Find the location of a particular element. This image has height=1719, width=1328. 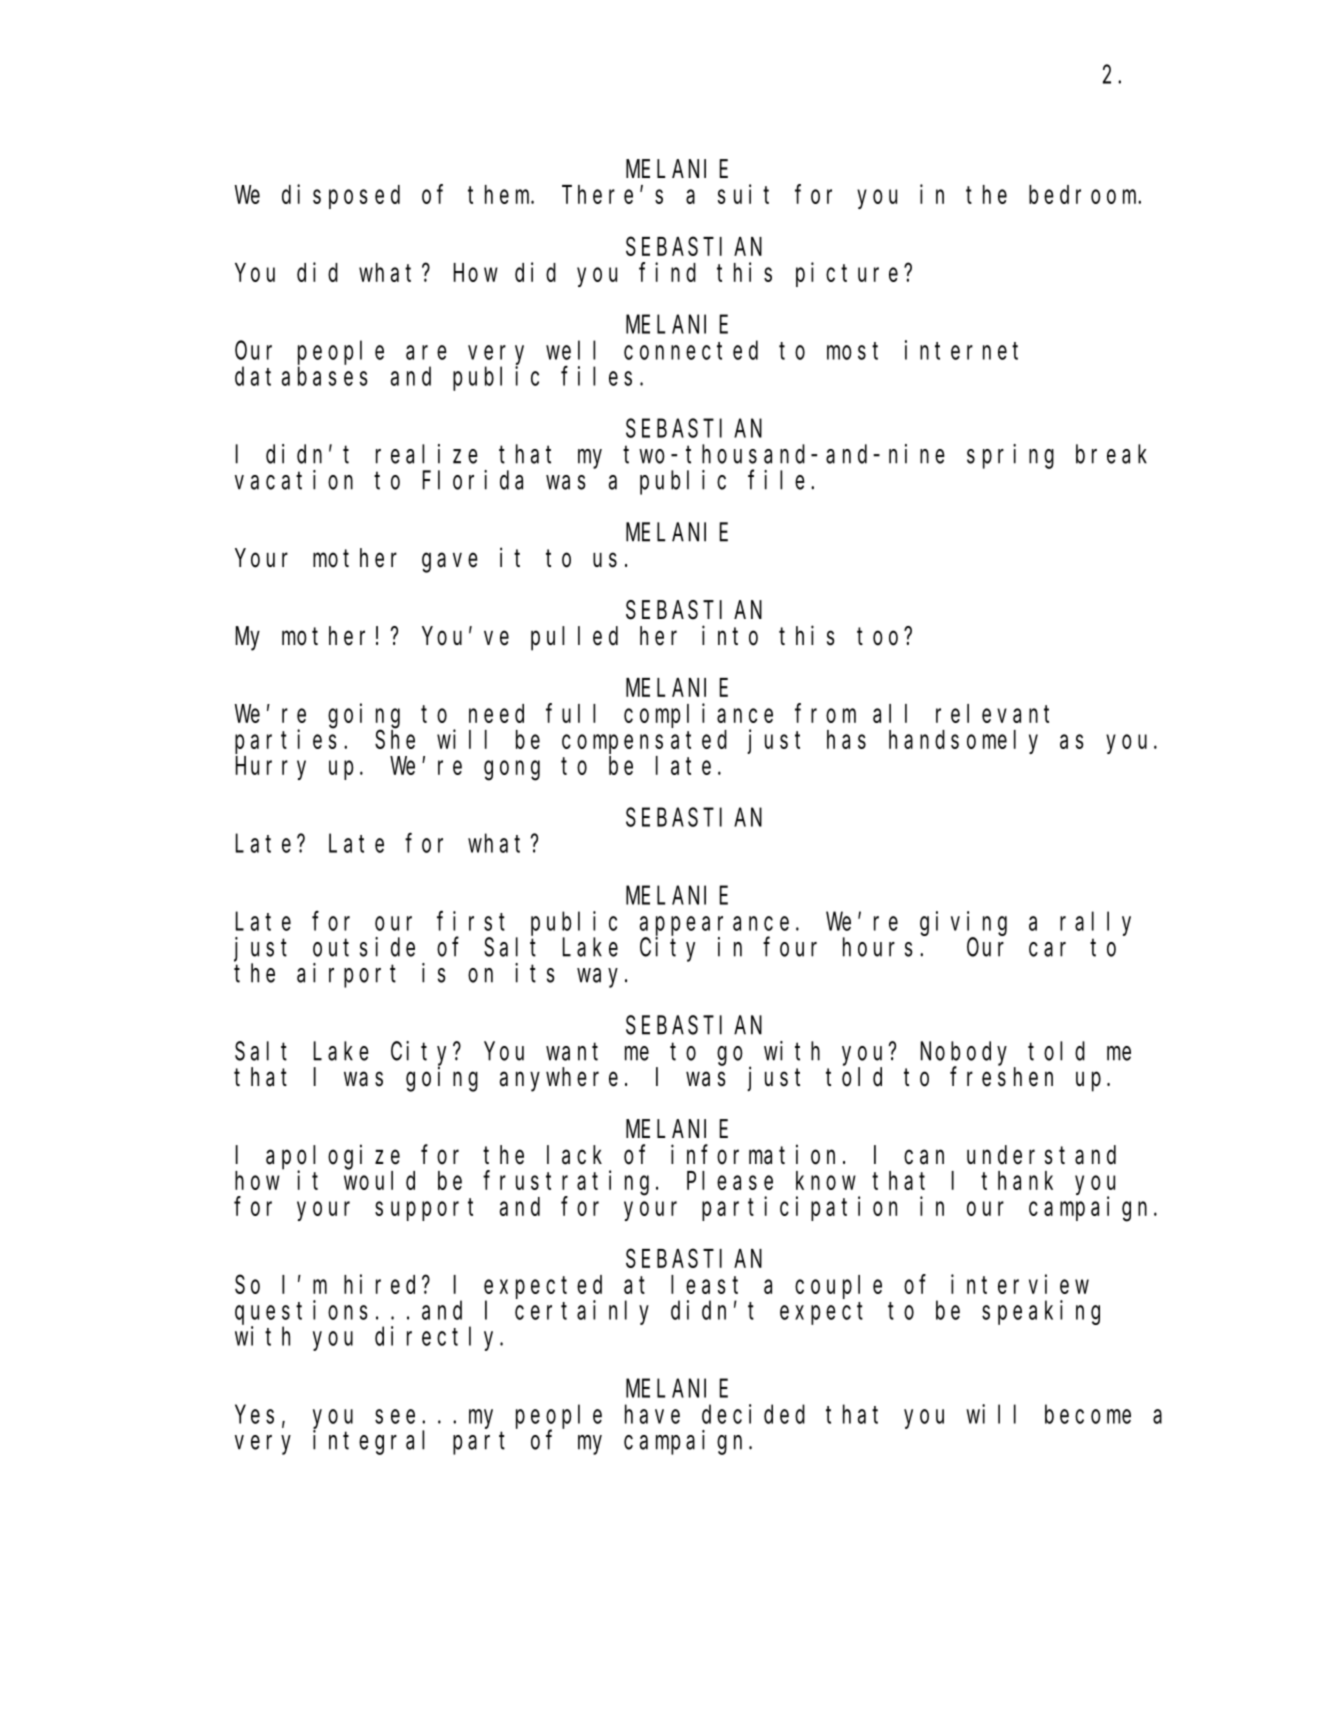

compensated is located at coordinates (644, 742).
